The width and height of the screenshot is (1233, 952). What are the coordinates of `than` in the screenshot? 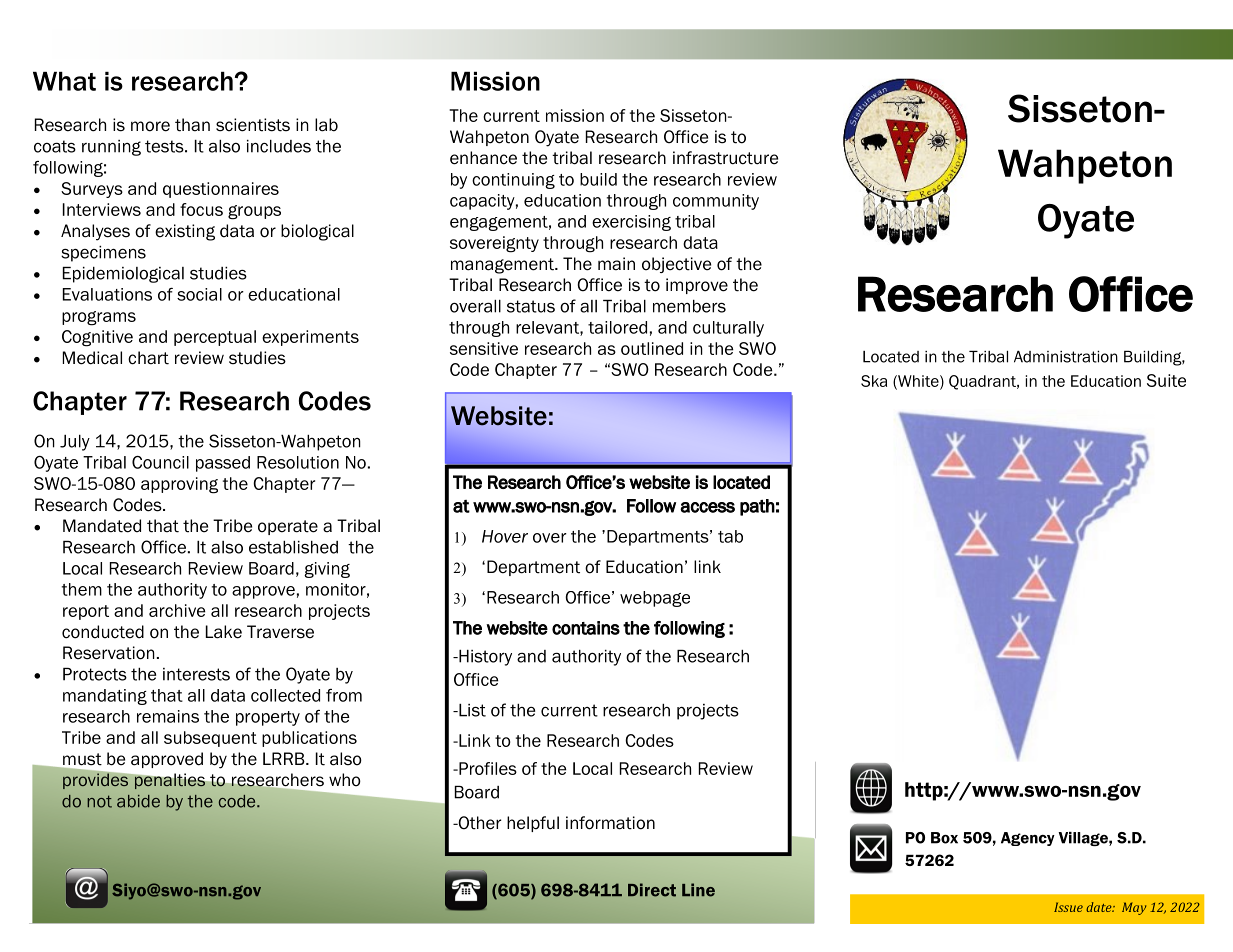 It's located at (192, 125).
